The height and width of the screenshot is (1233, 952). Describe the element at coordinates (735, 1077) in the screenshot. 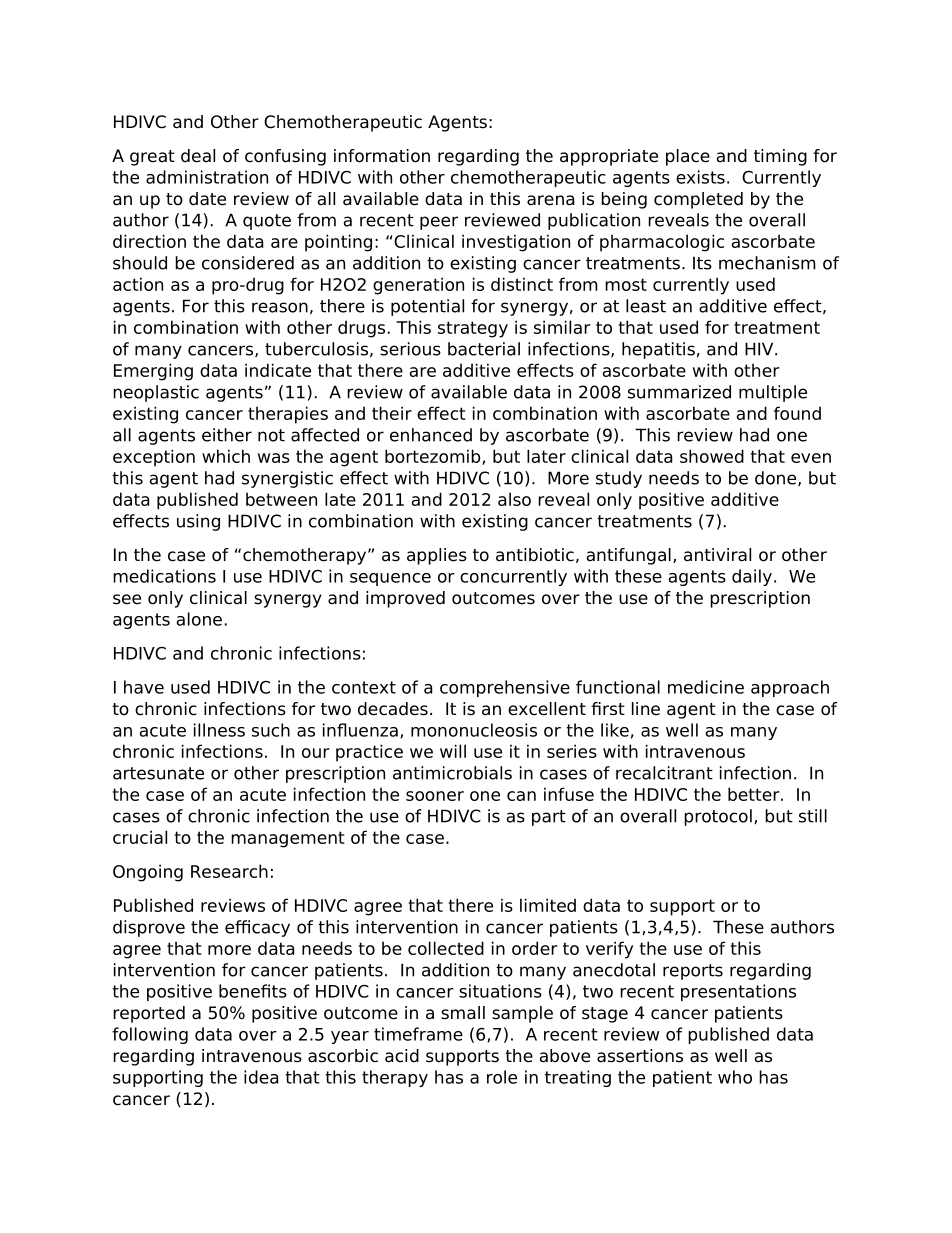

I see `who` at that location.
